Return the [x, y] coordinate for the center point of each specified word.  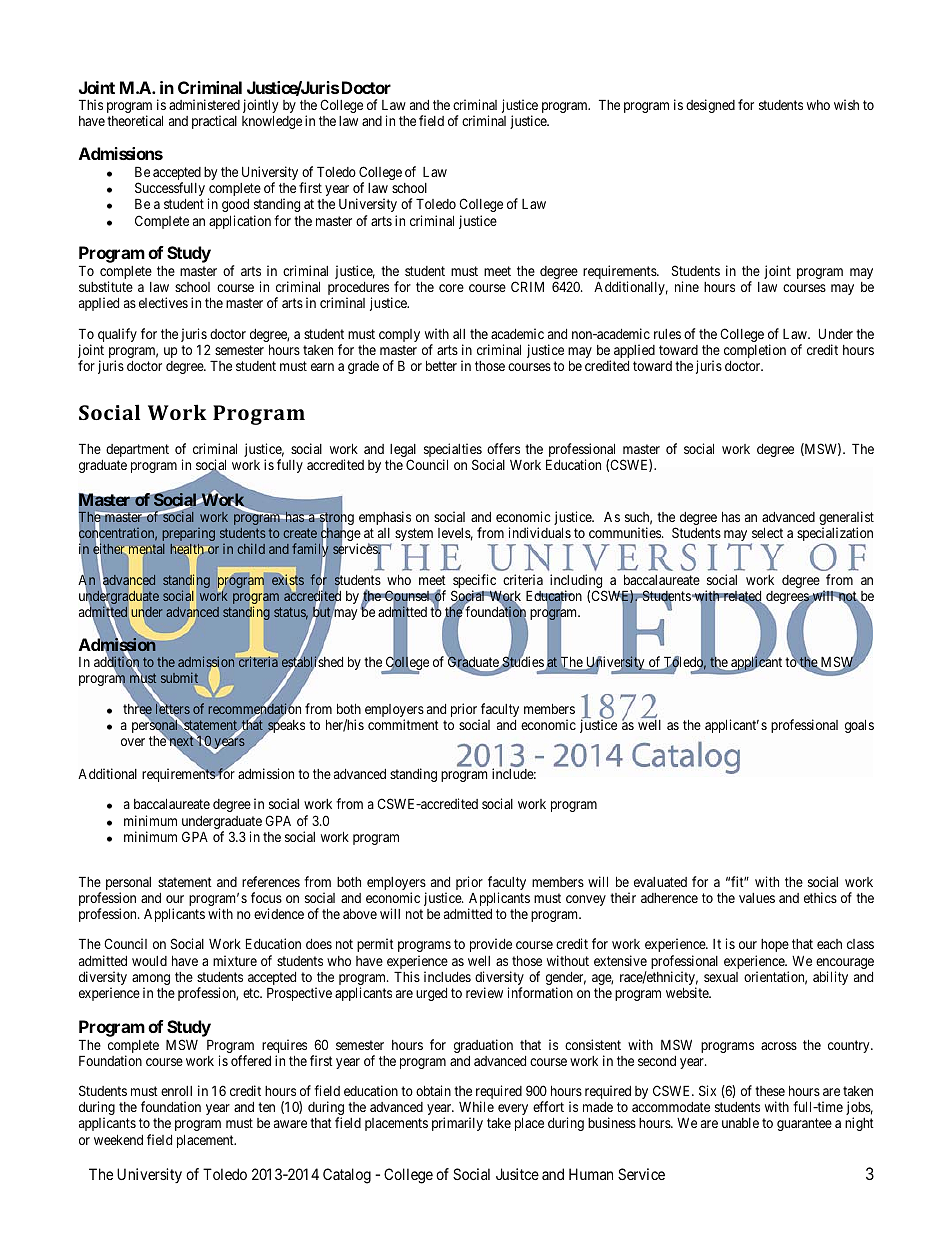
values [757, 898]
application [240, 222]
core [451, 288]
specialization [835, 535]
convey [586, 900]
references [271, 881]
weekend [118, 1139]
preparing [189, 534]
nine [687, 286]
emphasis [385, 518]
